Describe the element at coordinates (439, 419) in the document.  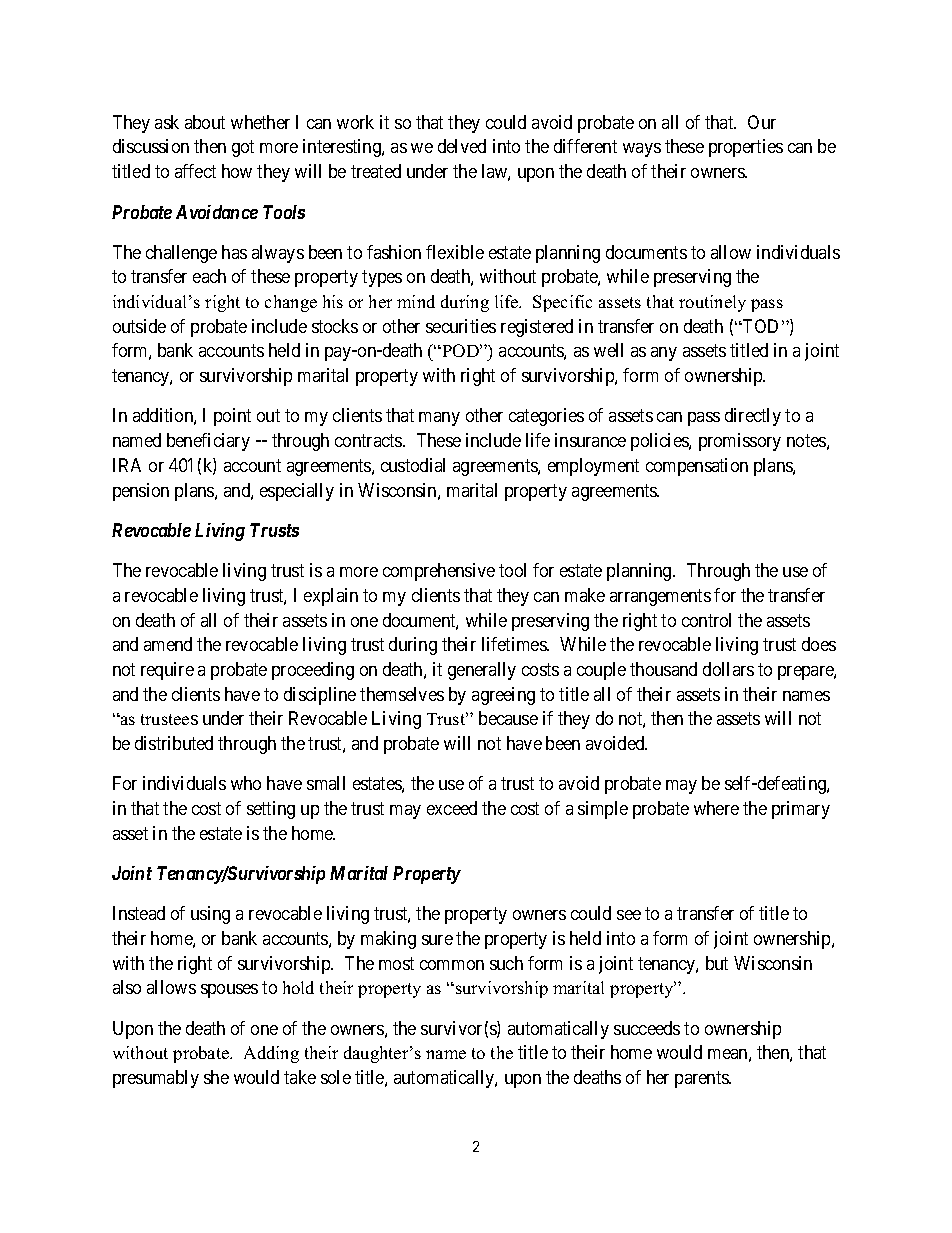
I see `many` at that location.
